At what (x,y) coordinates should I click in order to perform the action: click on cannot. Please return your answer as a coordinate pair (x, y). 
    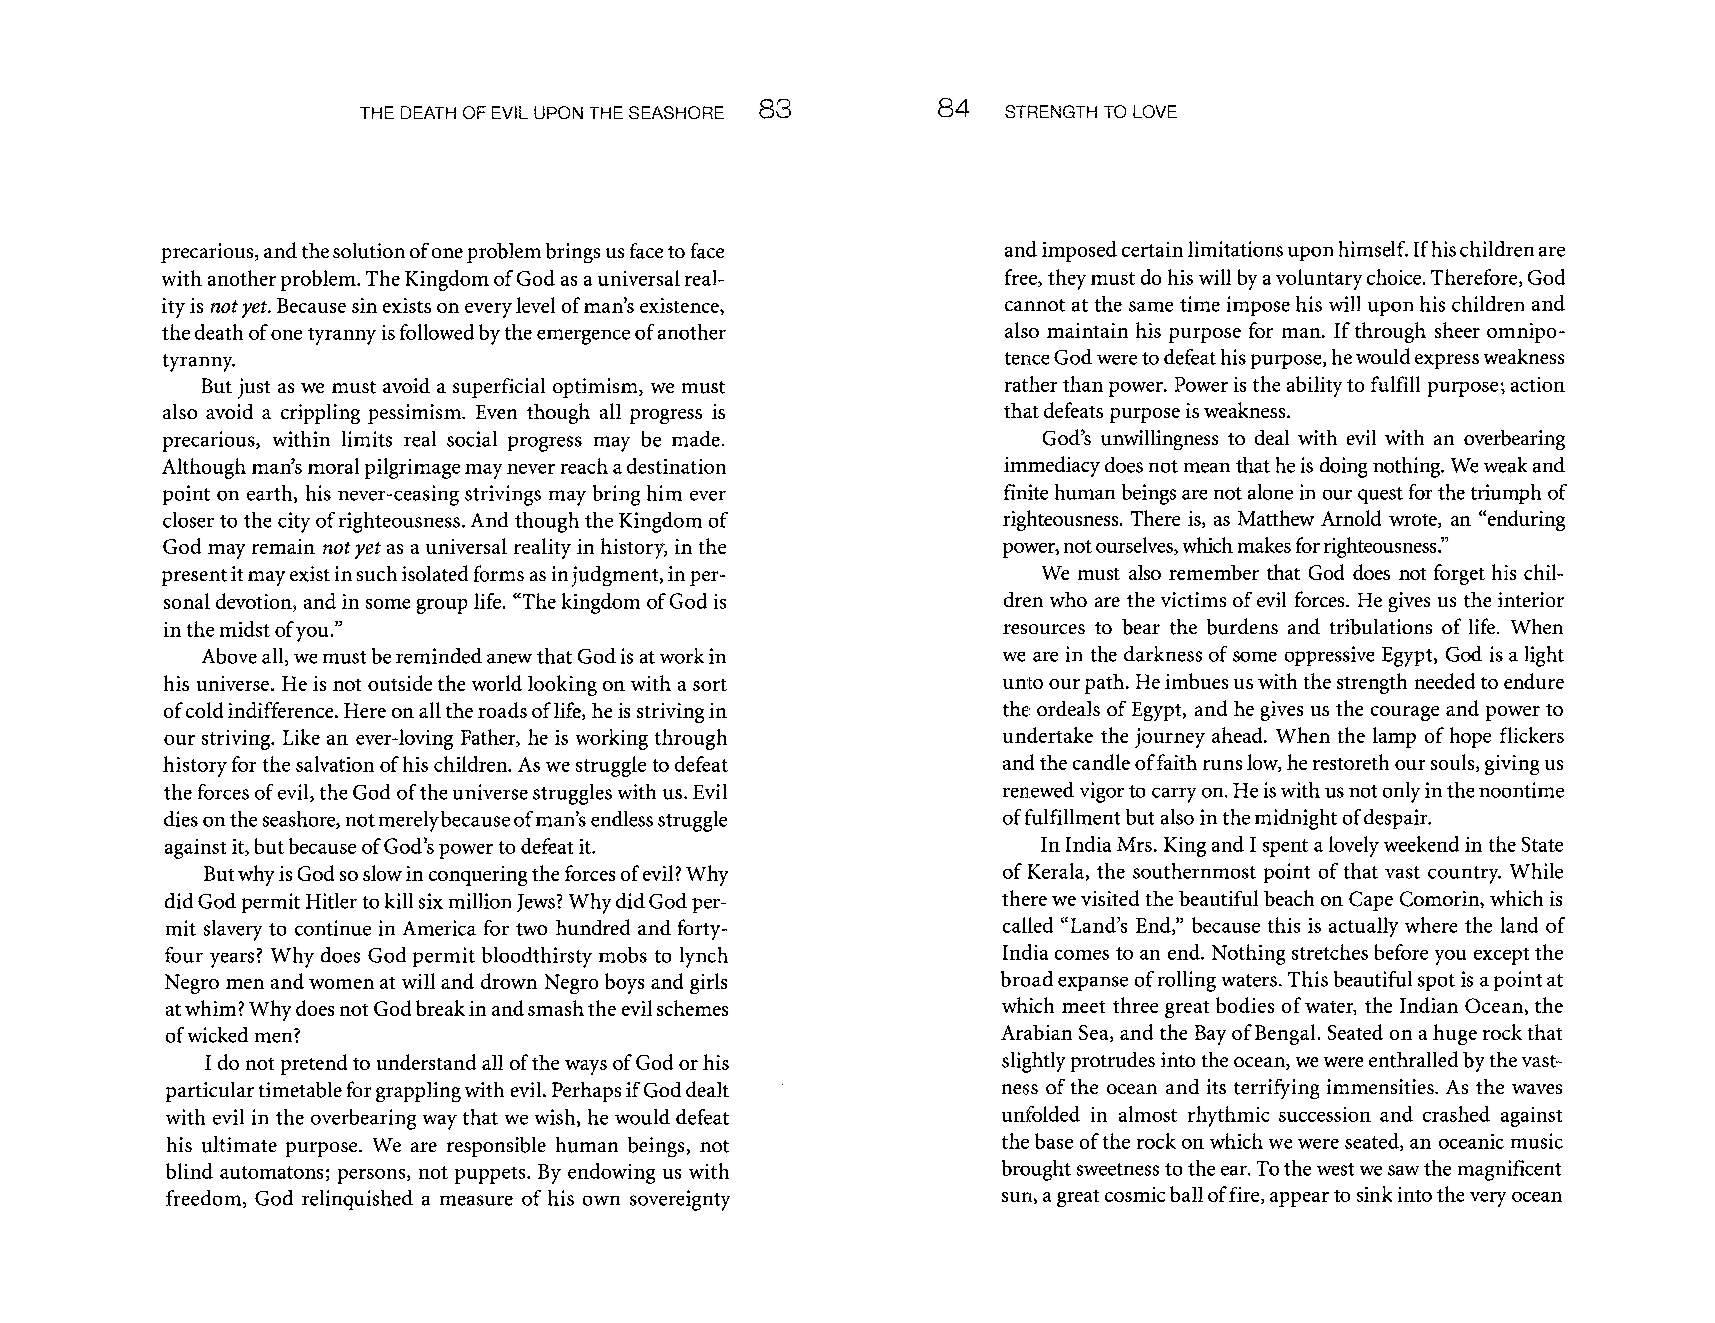
    Looking at the image, I should click on (1035, 305).
